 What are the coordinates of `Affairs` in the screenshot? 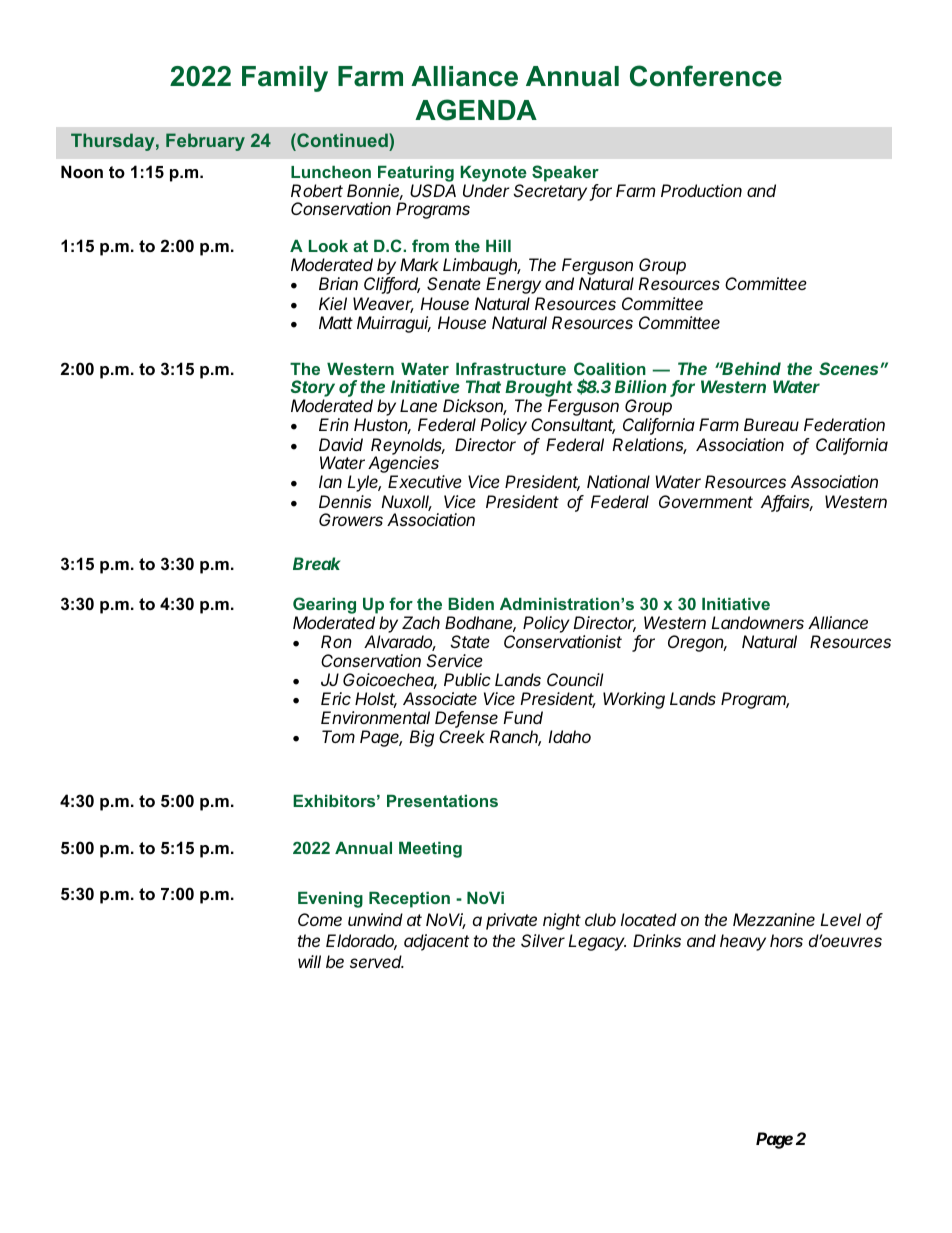 It's located at (787, 503).
